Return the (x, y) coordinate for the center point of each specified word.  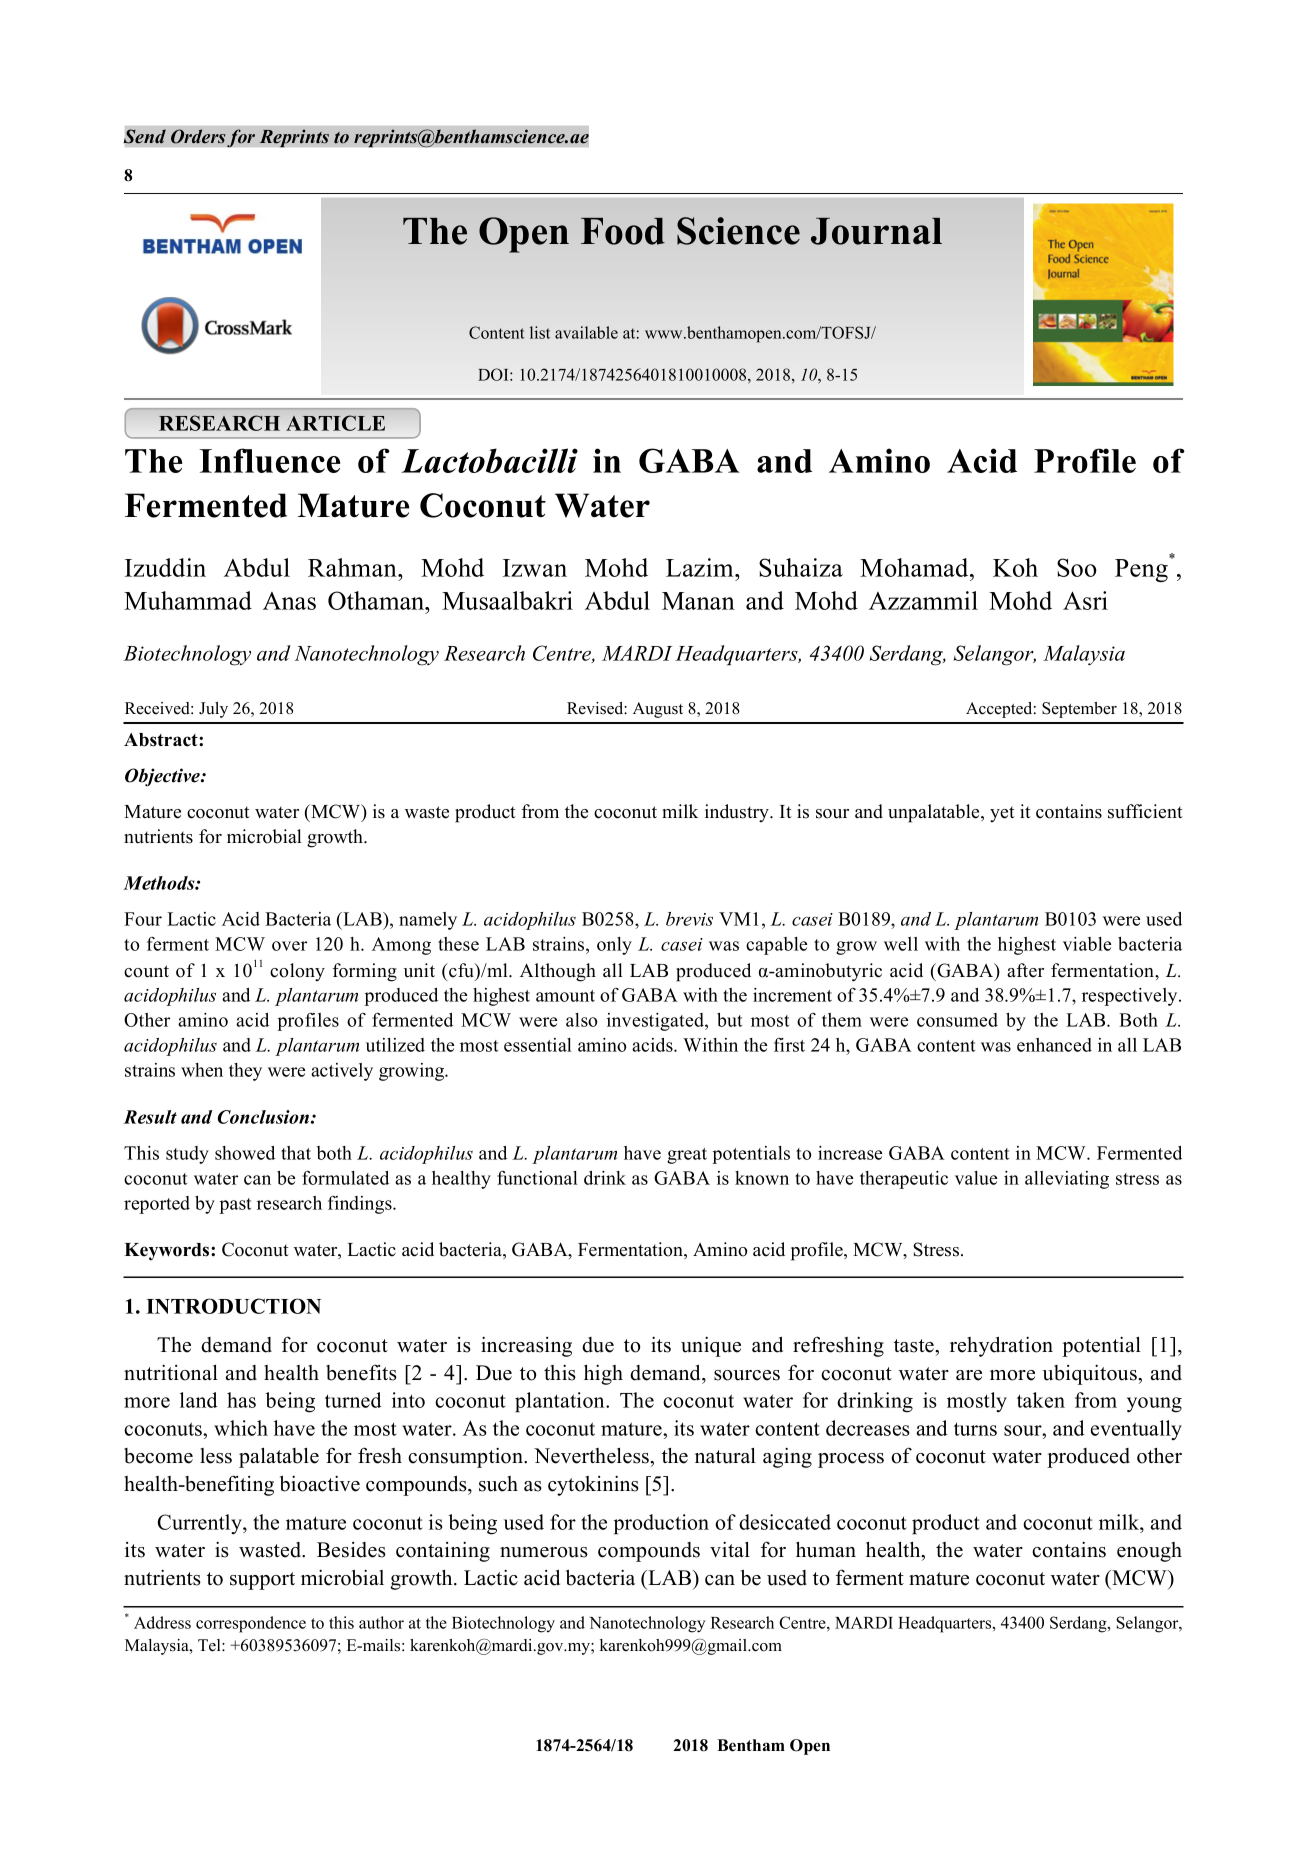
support (262, 1581)
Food (623, 231)
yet (1002, 814)
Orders (198, 136)
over (289, 946)
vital (730, 1549)
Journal (876, 231)
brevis (689, 919)
